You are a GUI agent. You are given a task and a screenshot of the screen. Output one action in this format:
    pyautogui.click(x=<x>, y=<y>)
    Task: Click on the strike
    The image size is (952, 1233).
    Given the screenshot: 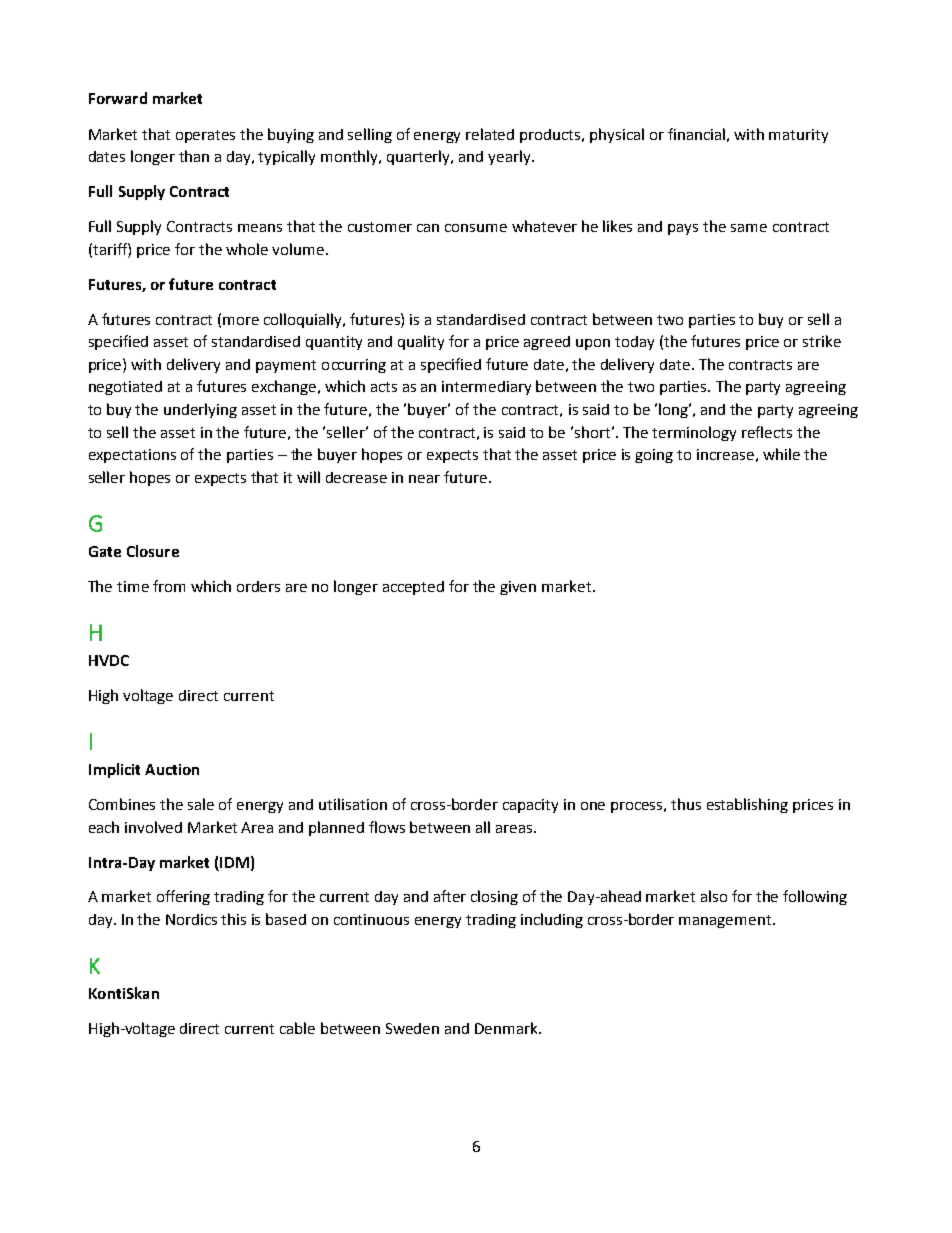 What is the action you would take?
    pyautogui.click(x=822, y=341)
